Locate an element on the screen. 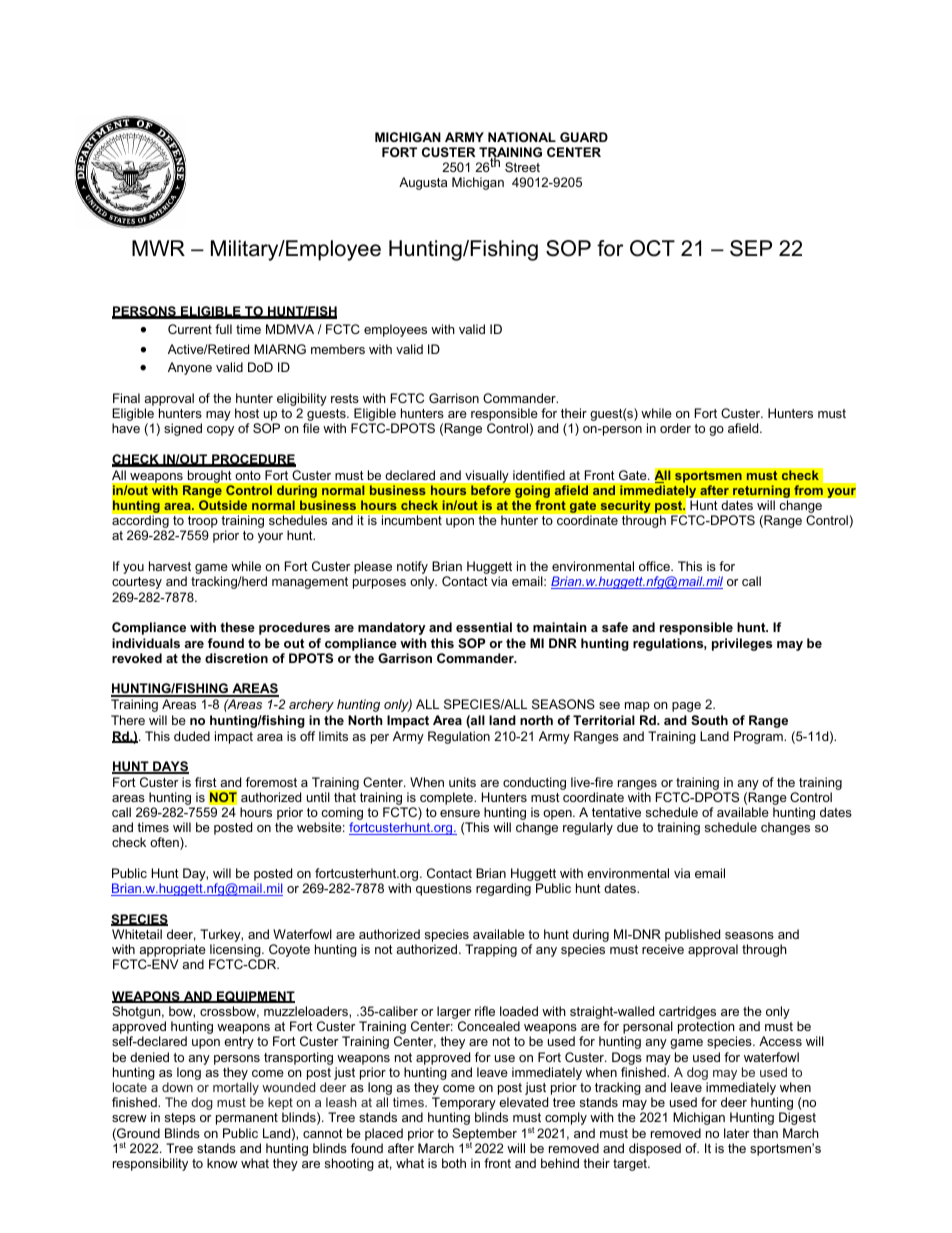 The height and width of the screenshot is (1233, 952). members is located at coordinates (338, 349).
